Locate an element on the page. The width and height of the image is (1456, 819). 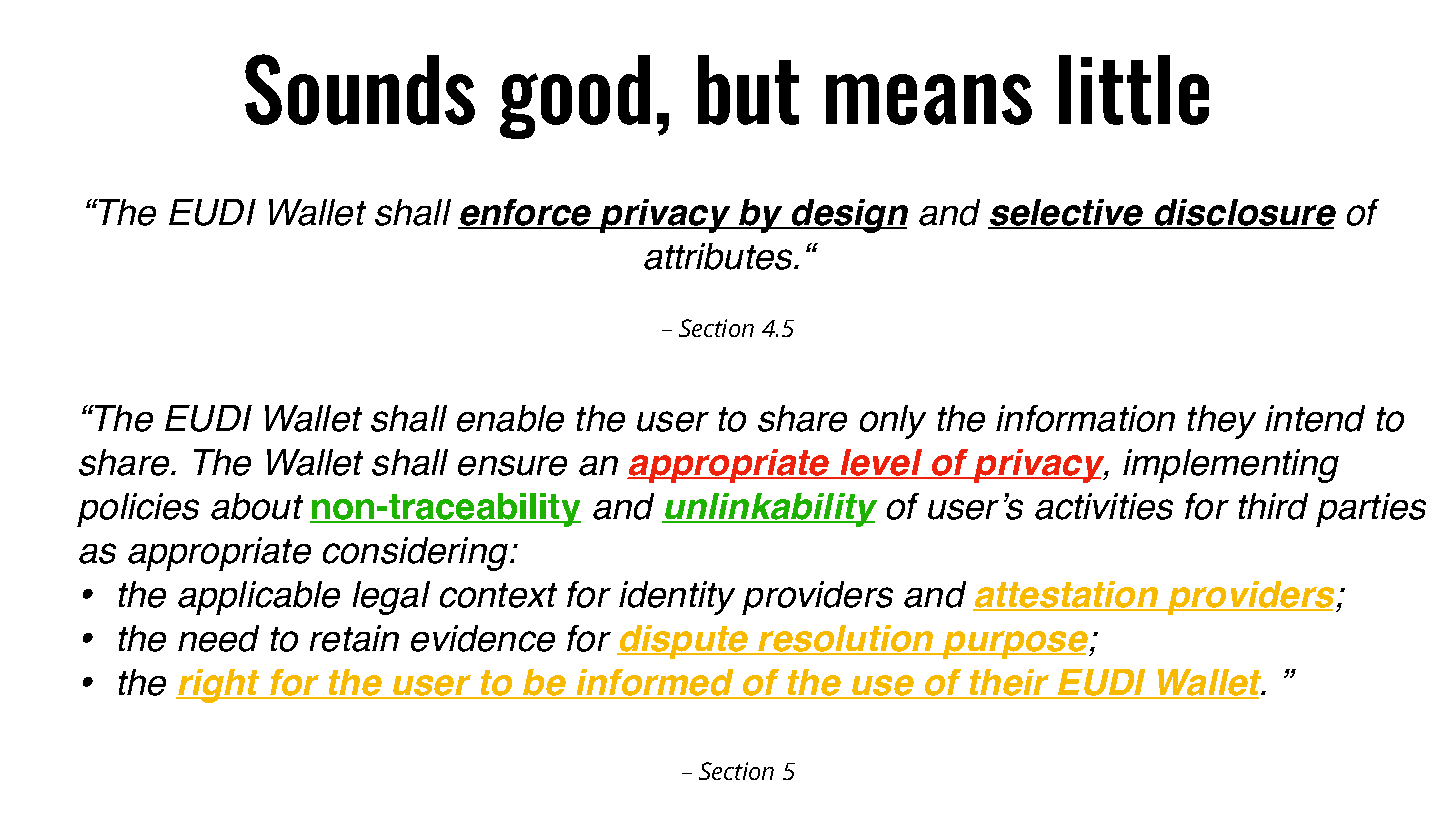
little is located at coordinates (1134, 90).
